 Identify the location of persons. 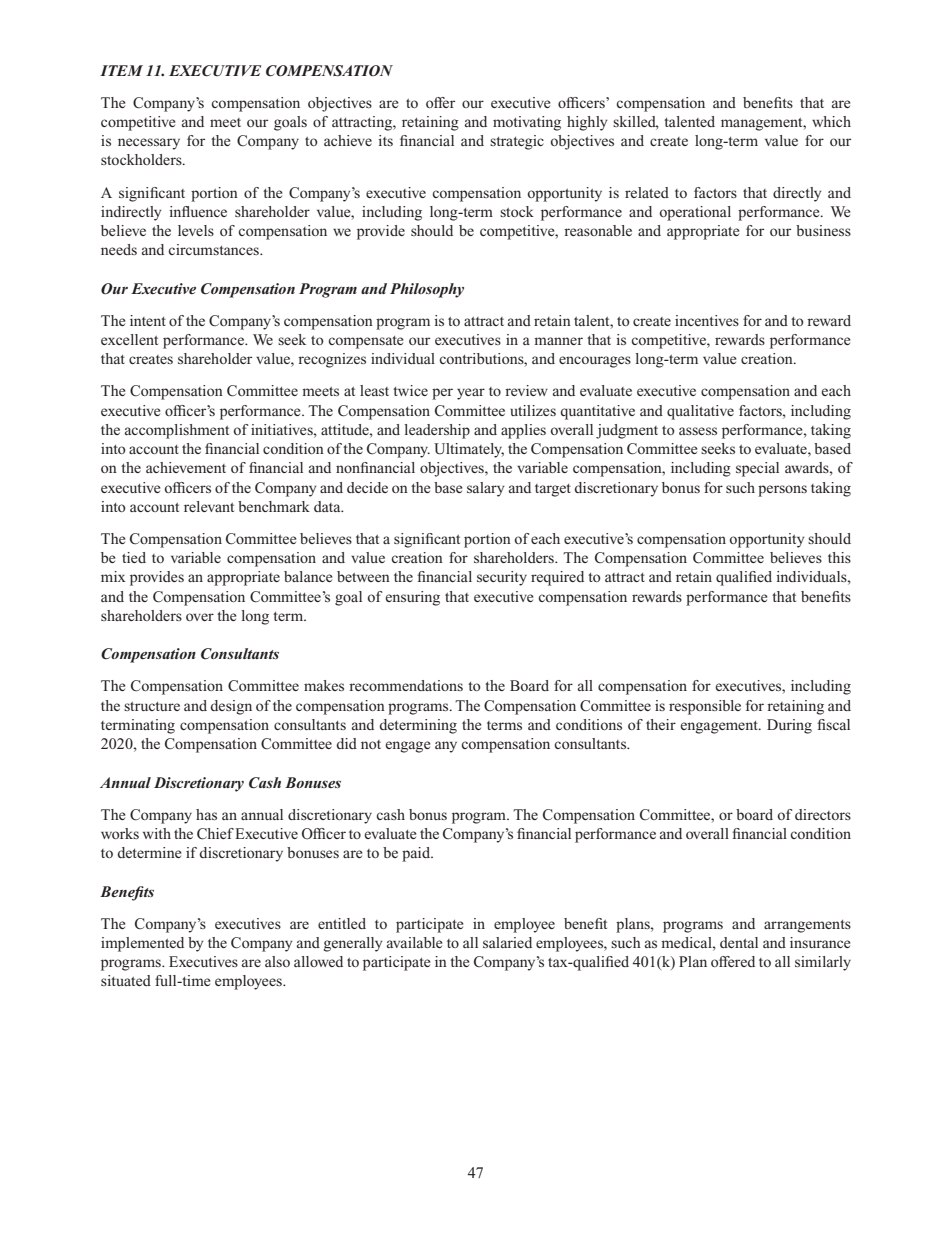
(782, 491).
